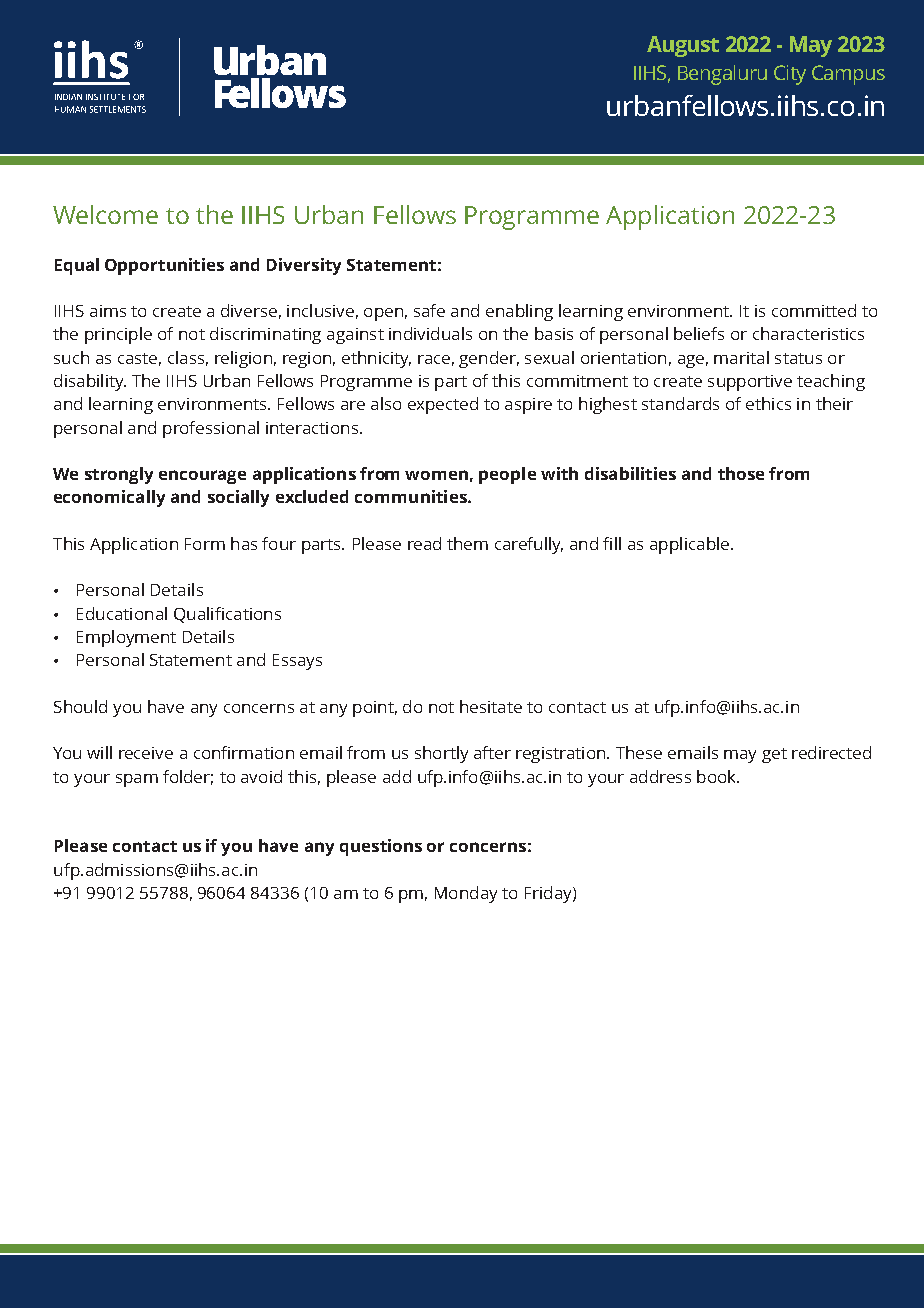 This screenshot has height=1308, width=924. Describe the element at coordinates (491, 706) in the screenshot. I see `hesitate` at that location.
